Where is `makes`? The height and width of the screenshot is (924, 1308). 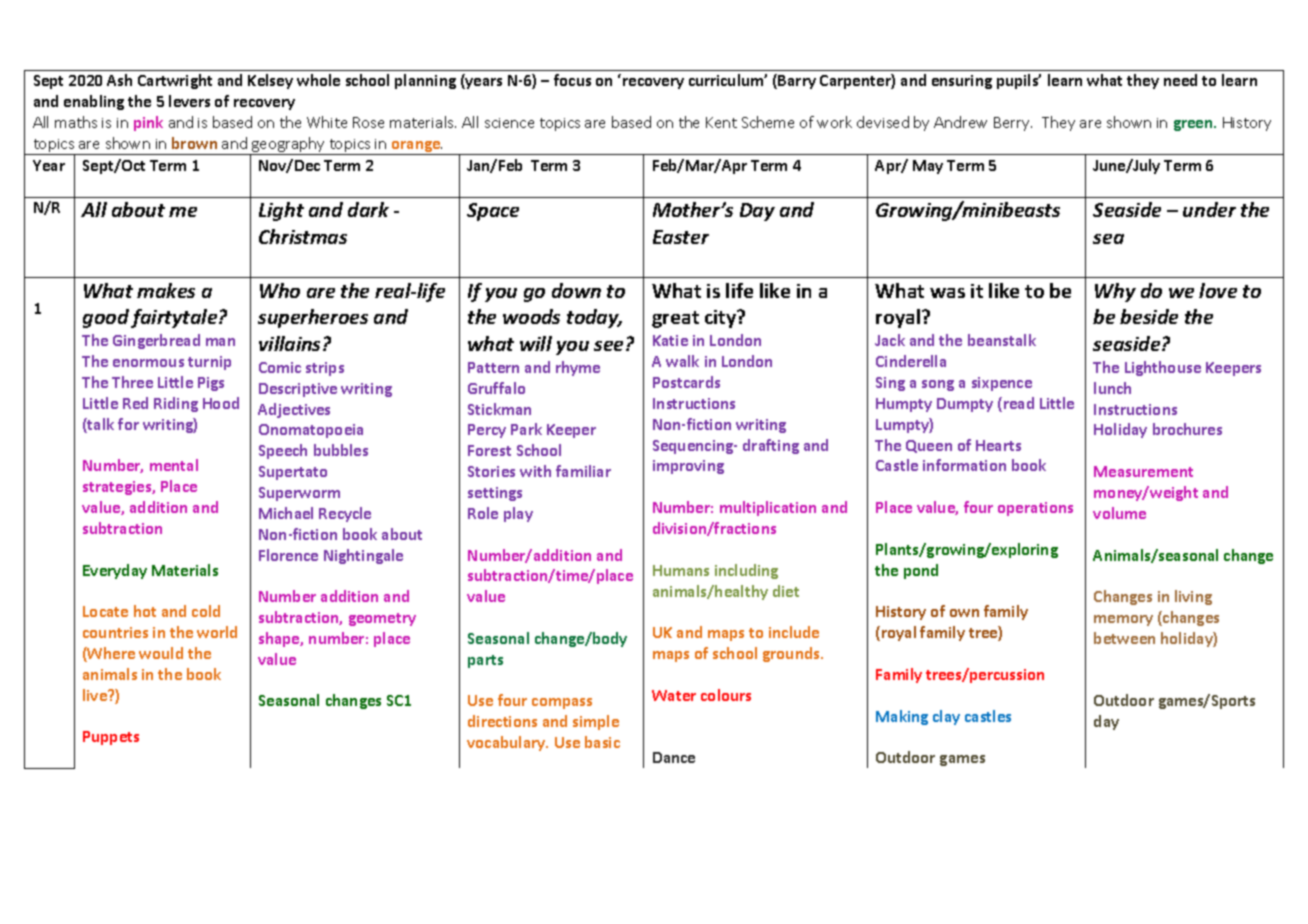
makes is located at coordinates (166, 290).
